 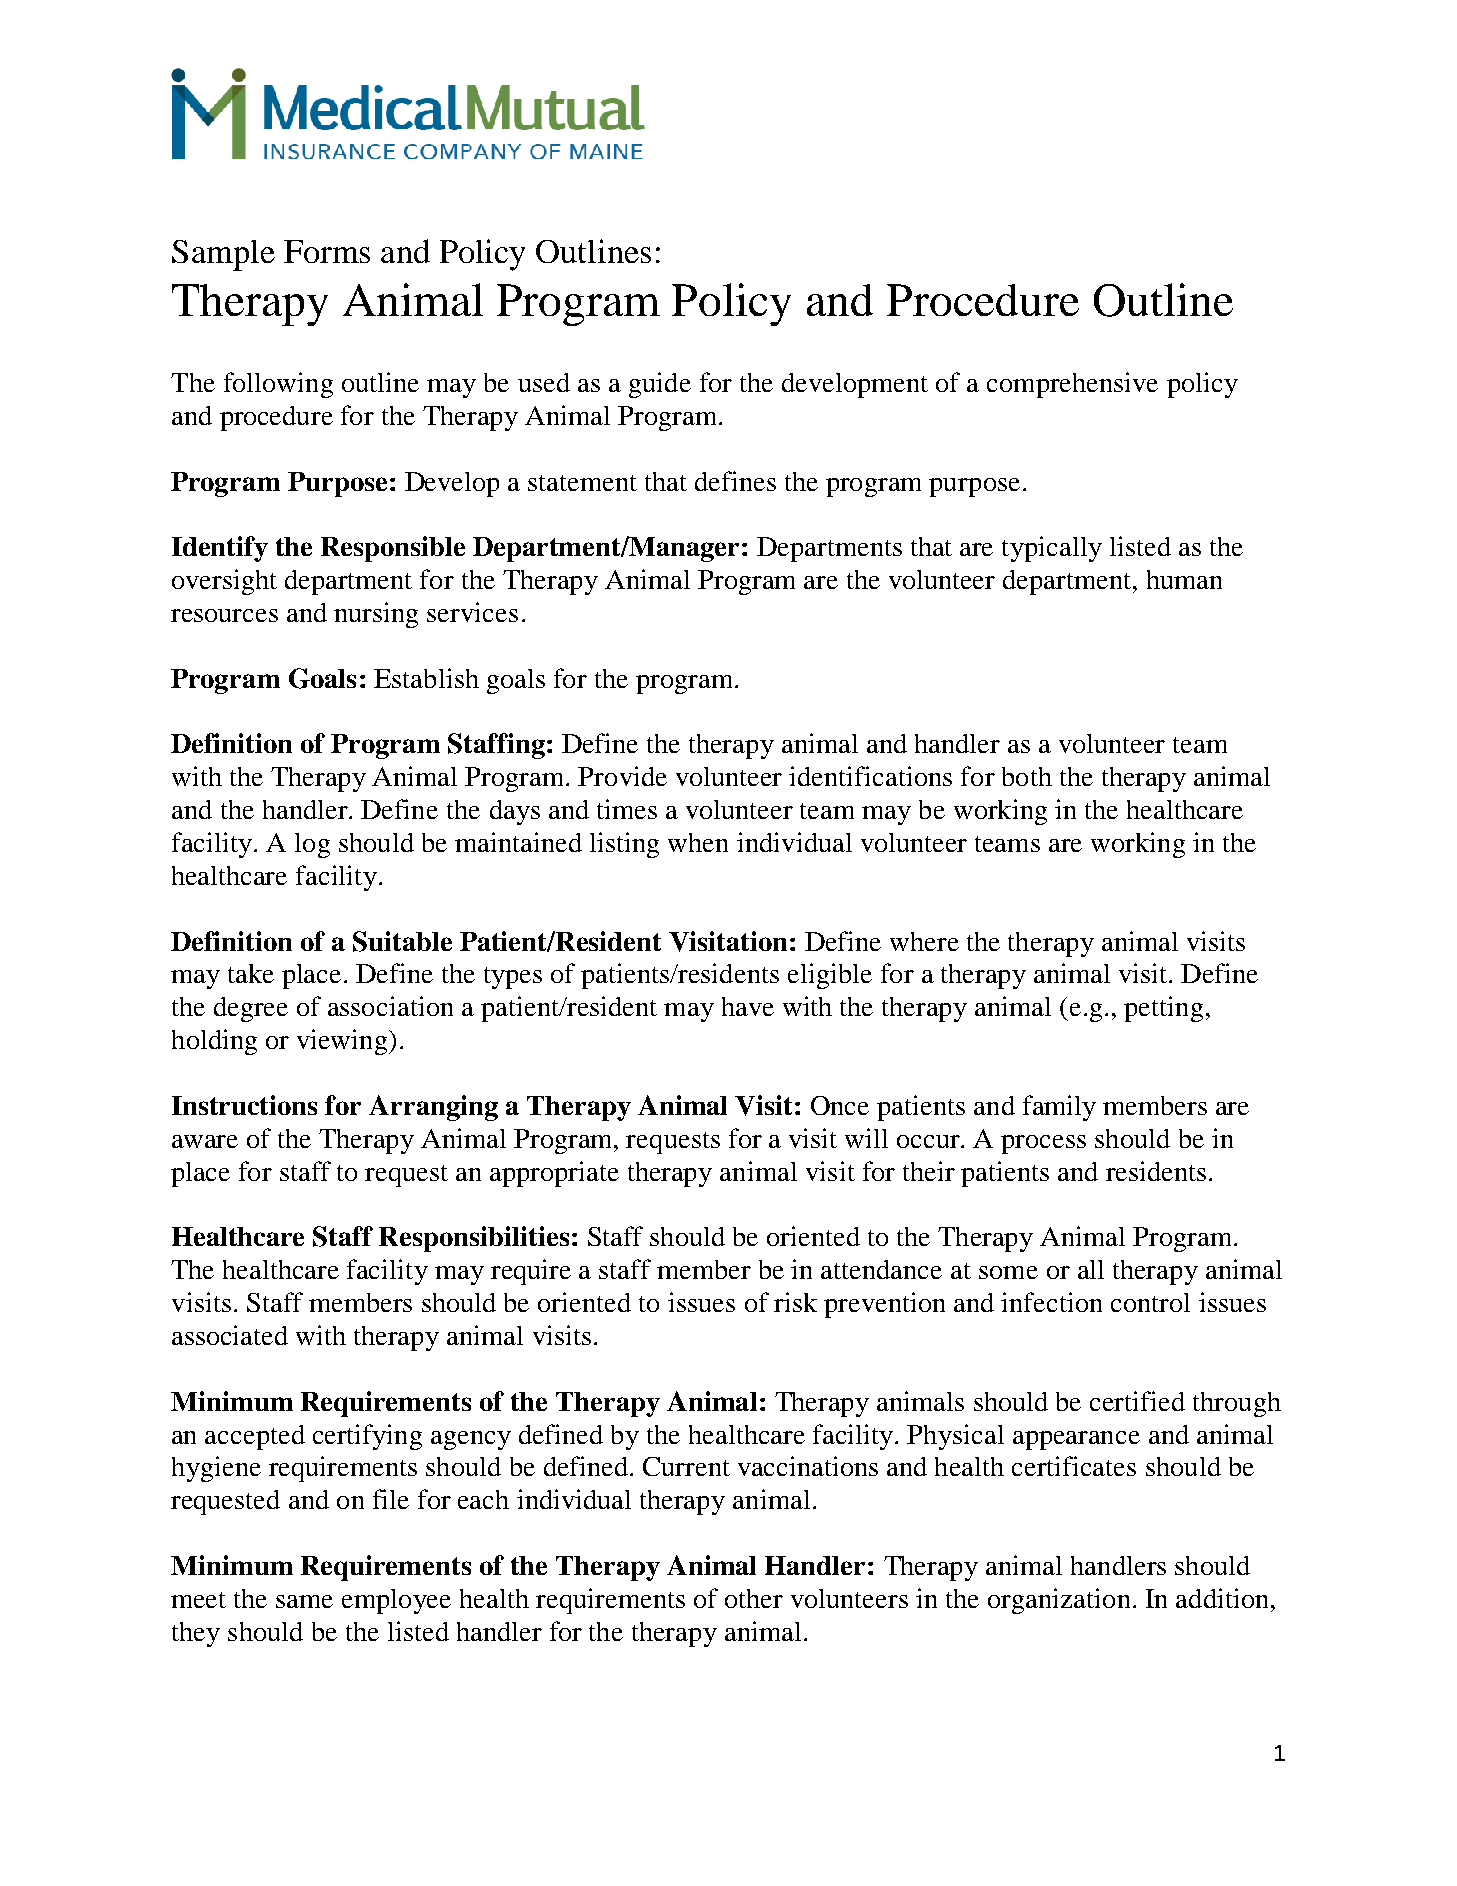 What do you see at coordinates (795, 1302) in the document?
I see `risk` at bounding box center [795, 1302].
